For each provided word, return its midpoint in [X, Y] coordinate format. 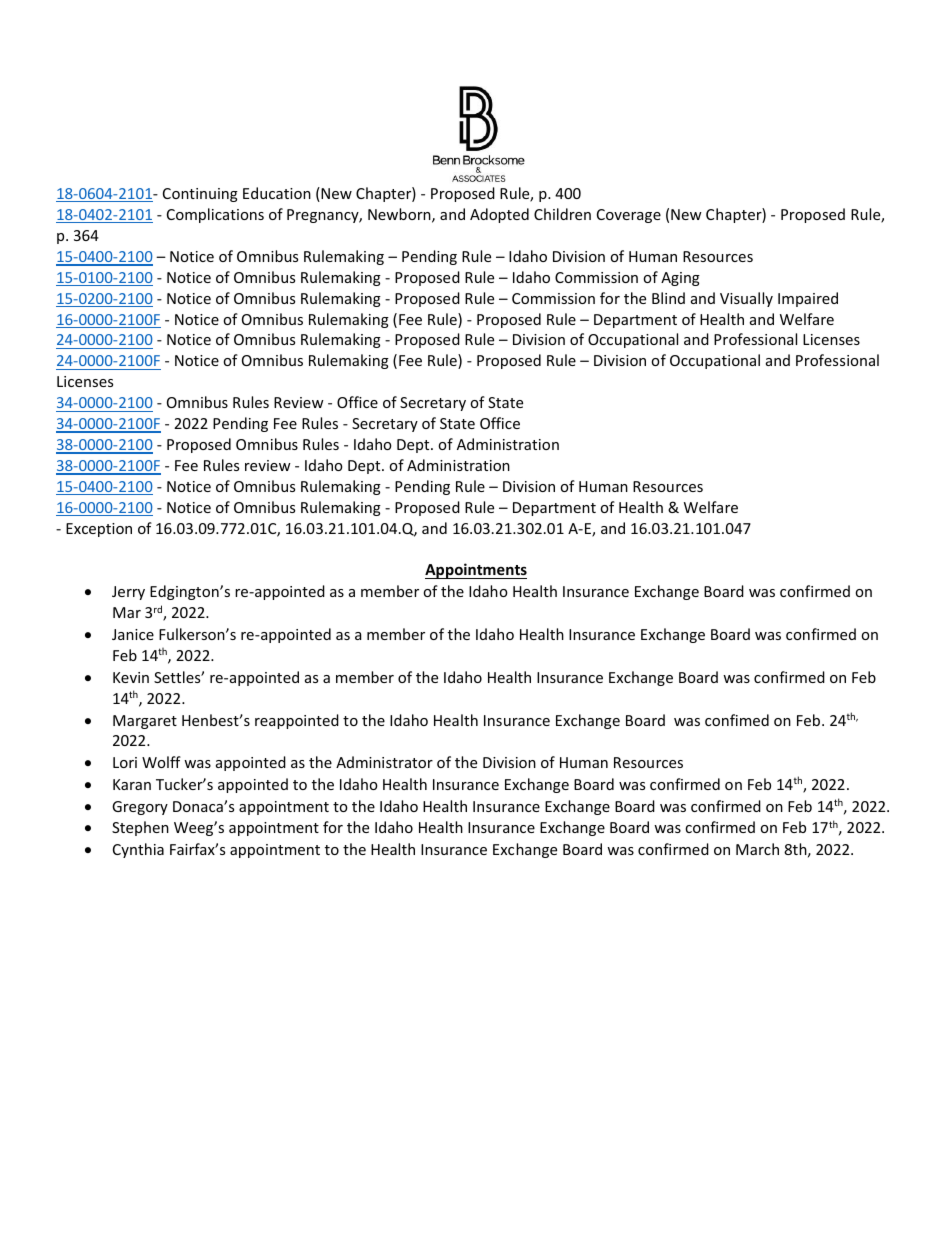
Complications [215, 215]
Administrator [384, 762]
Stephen [140, 828]
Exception [99, 530]
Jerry [128, 593]
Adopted [499, 215]
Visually [746, 299]
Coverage [629, 216]
